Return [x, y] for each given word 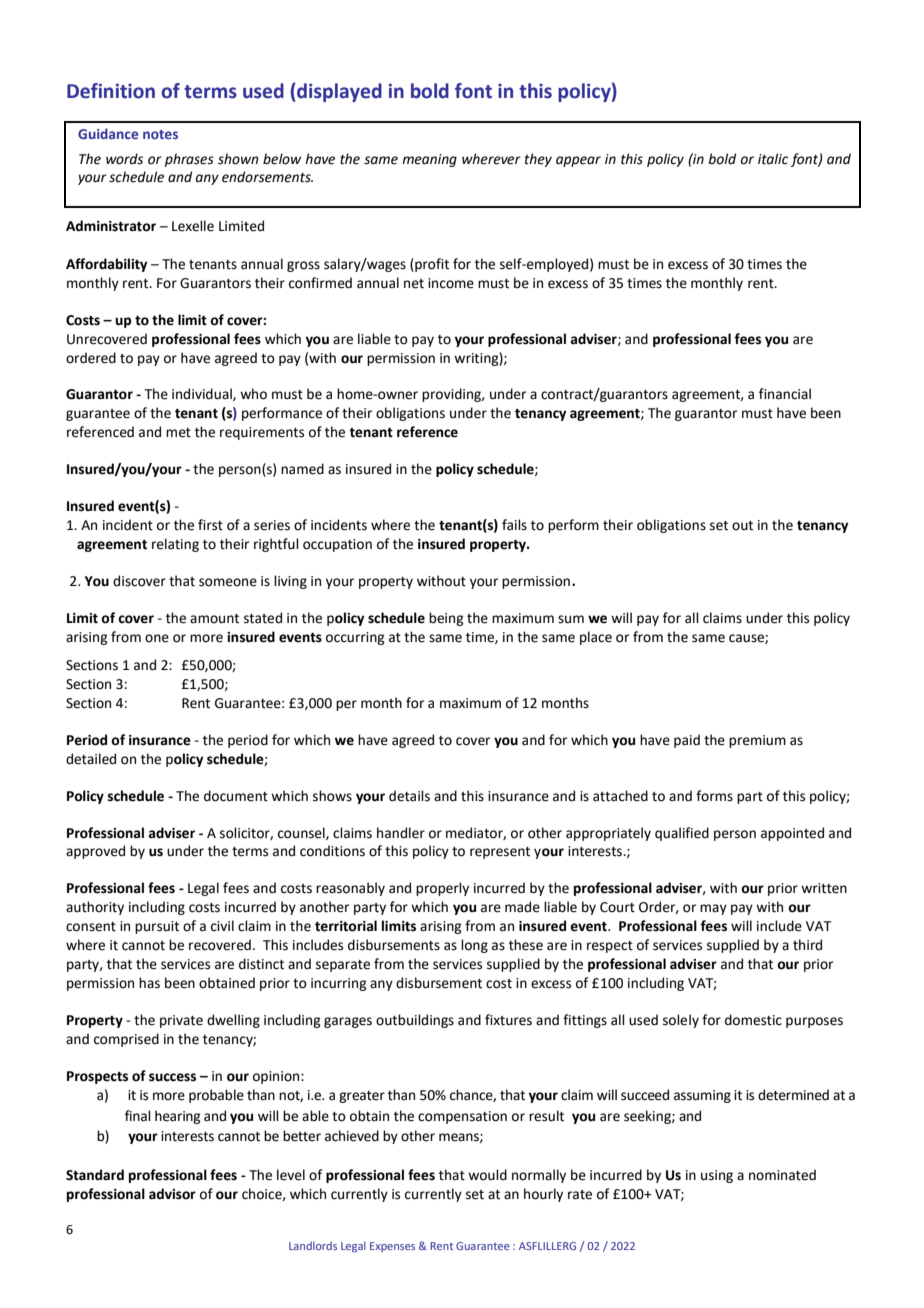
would [487, 1175]
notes [160, 134]
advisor [172, 1194]
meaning [429, 160]
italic [773, 159]
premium [757, 741]
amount [214, 619]
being [446, 619]
